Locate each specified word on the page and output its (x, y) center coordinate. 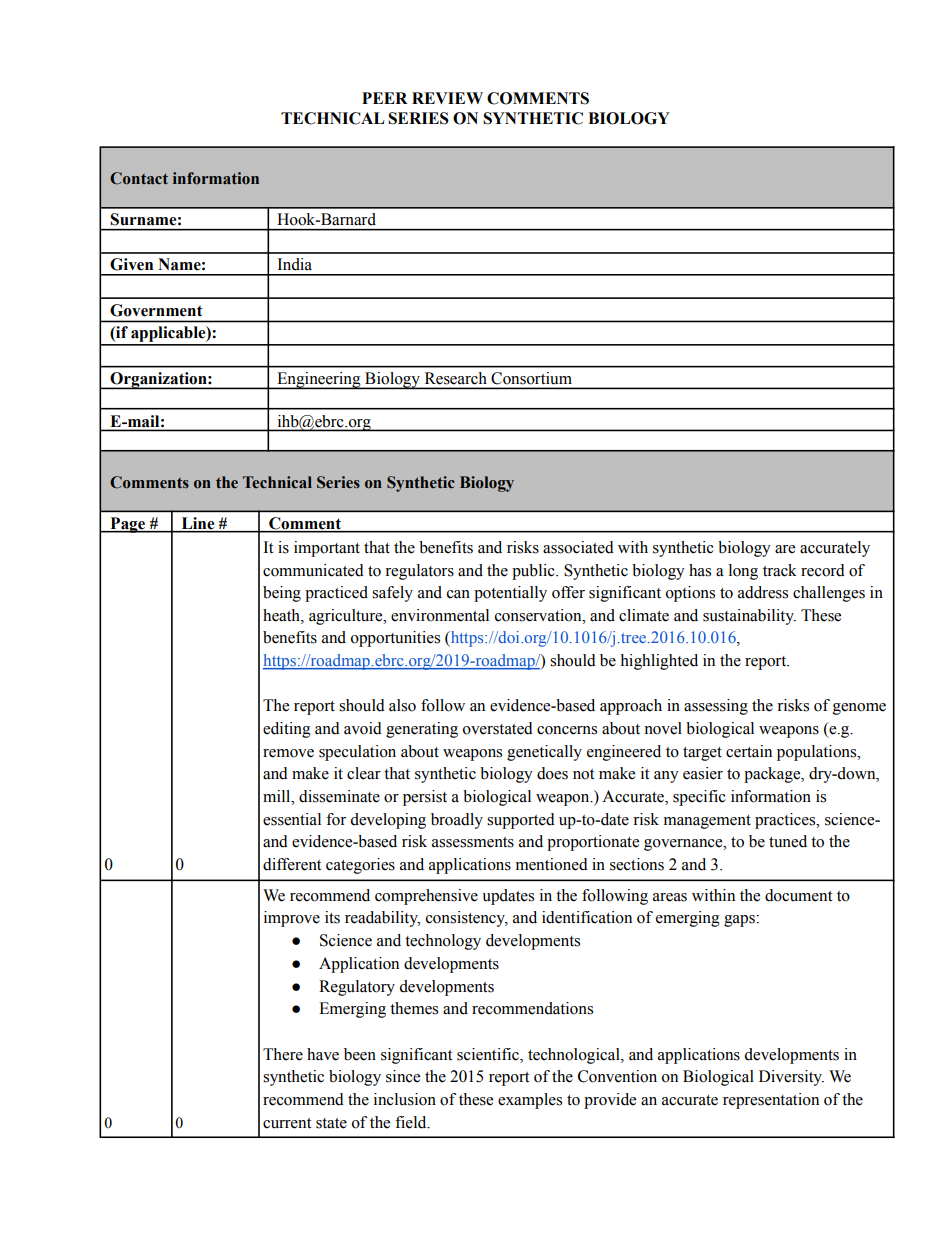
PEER (385, 98)
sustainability (749, 617)
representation (771, 1101)
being (282, 594)
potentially (510, 594)
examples (530, 1101)
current (287, 1123)
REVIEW (447, 98)
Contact (139, 178)
